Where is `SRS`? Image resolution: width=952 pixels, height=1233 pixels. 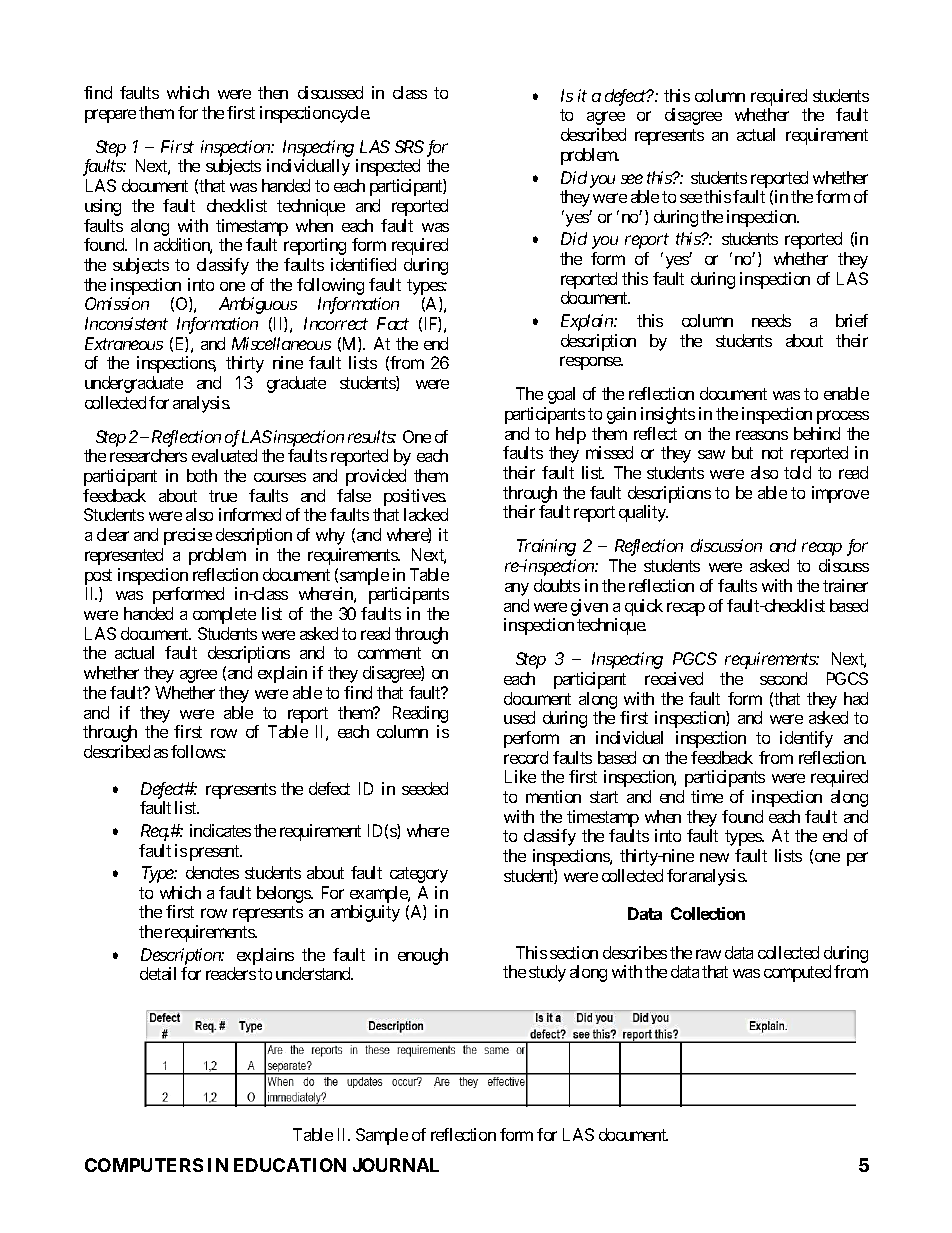
SRS is located at coordinates (409, 146).
